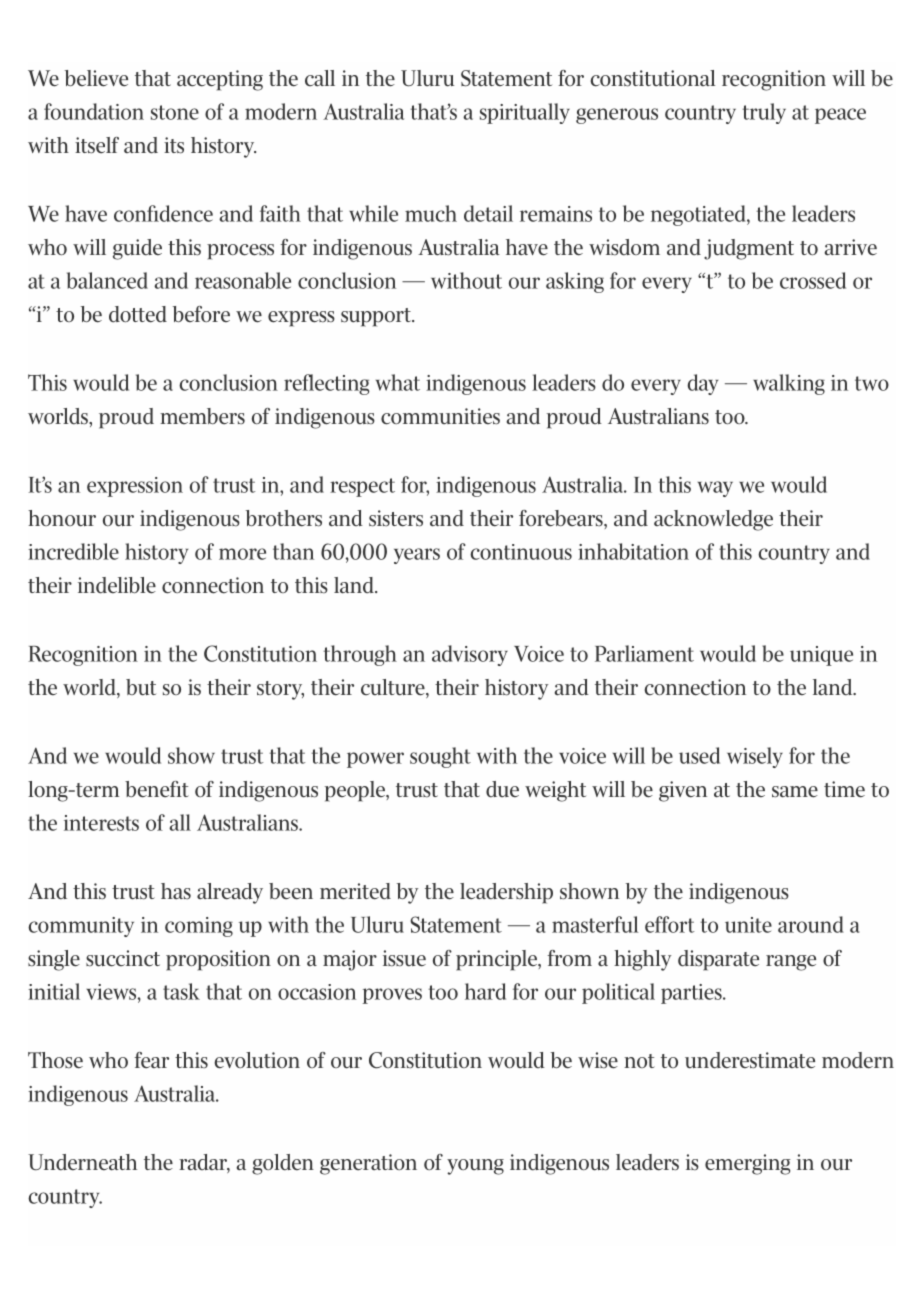  I want to click on same, so click(795, 792).
